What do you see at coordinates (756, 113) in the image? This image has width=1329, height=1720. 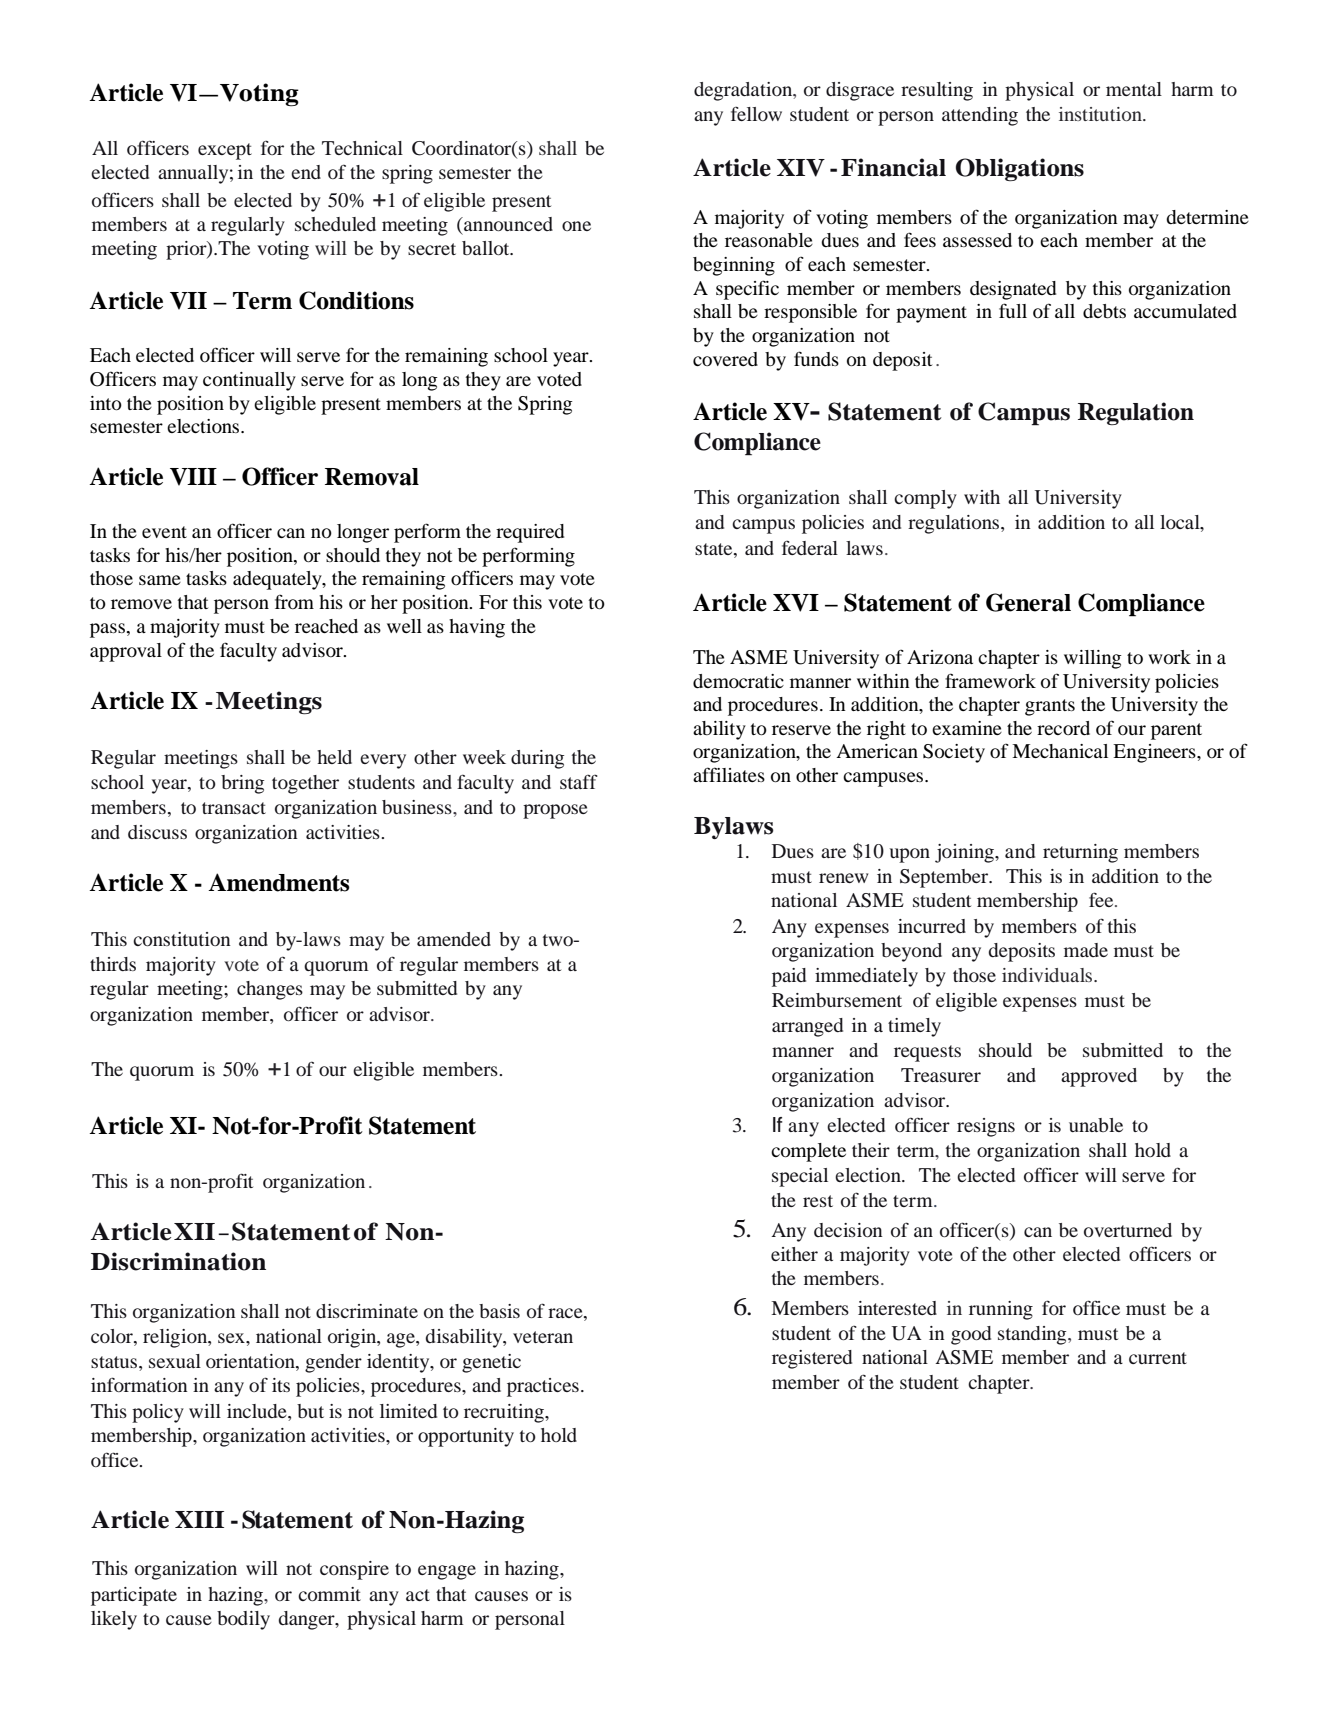 I see `fellow` at bounding box center [756, 113].
